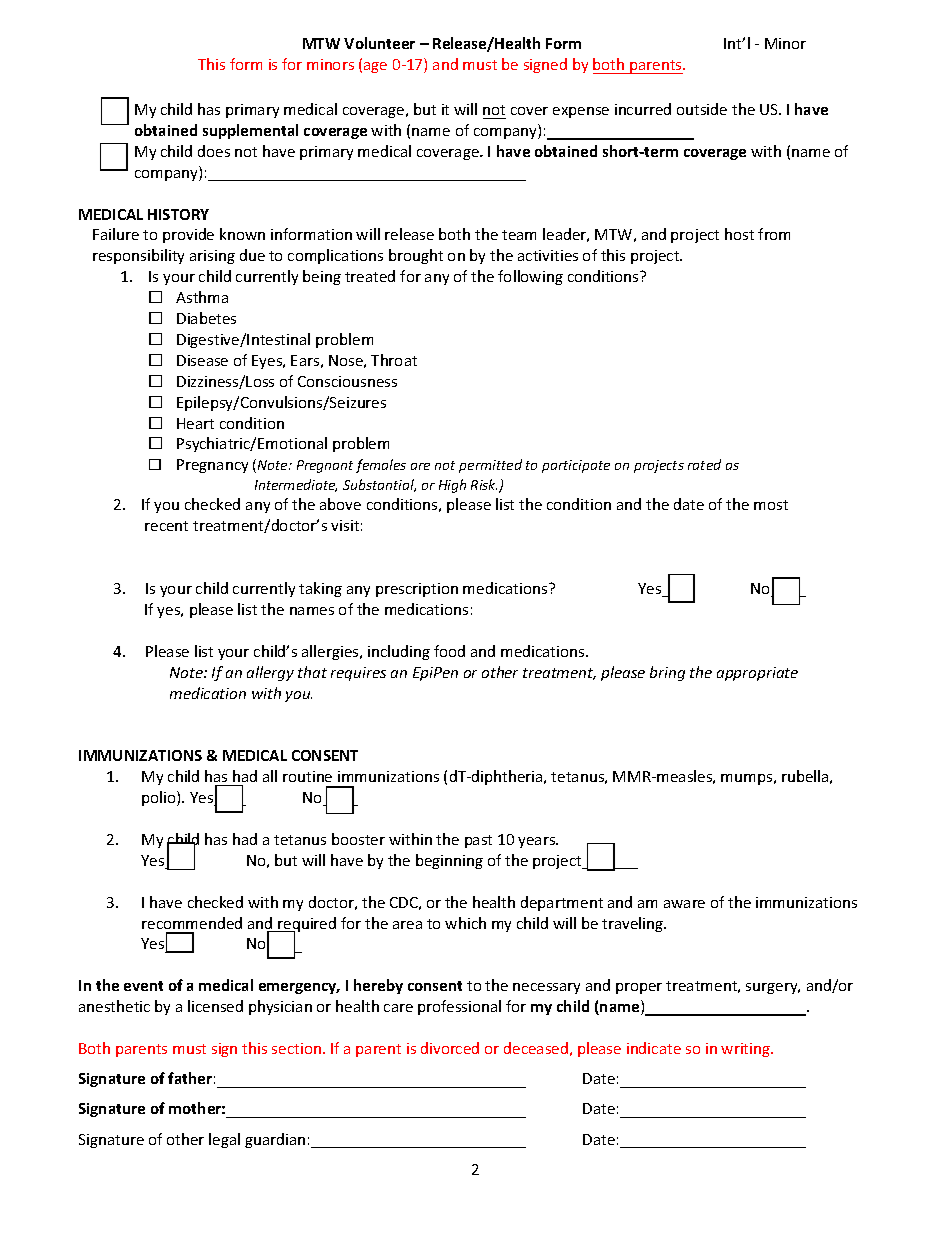 This screenshot has height=1233, width=952. What do you see at coordinates (704, 464) in the screenshot?
I see `rated` at bounding box center [704, 464].
